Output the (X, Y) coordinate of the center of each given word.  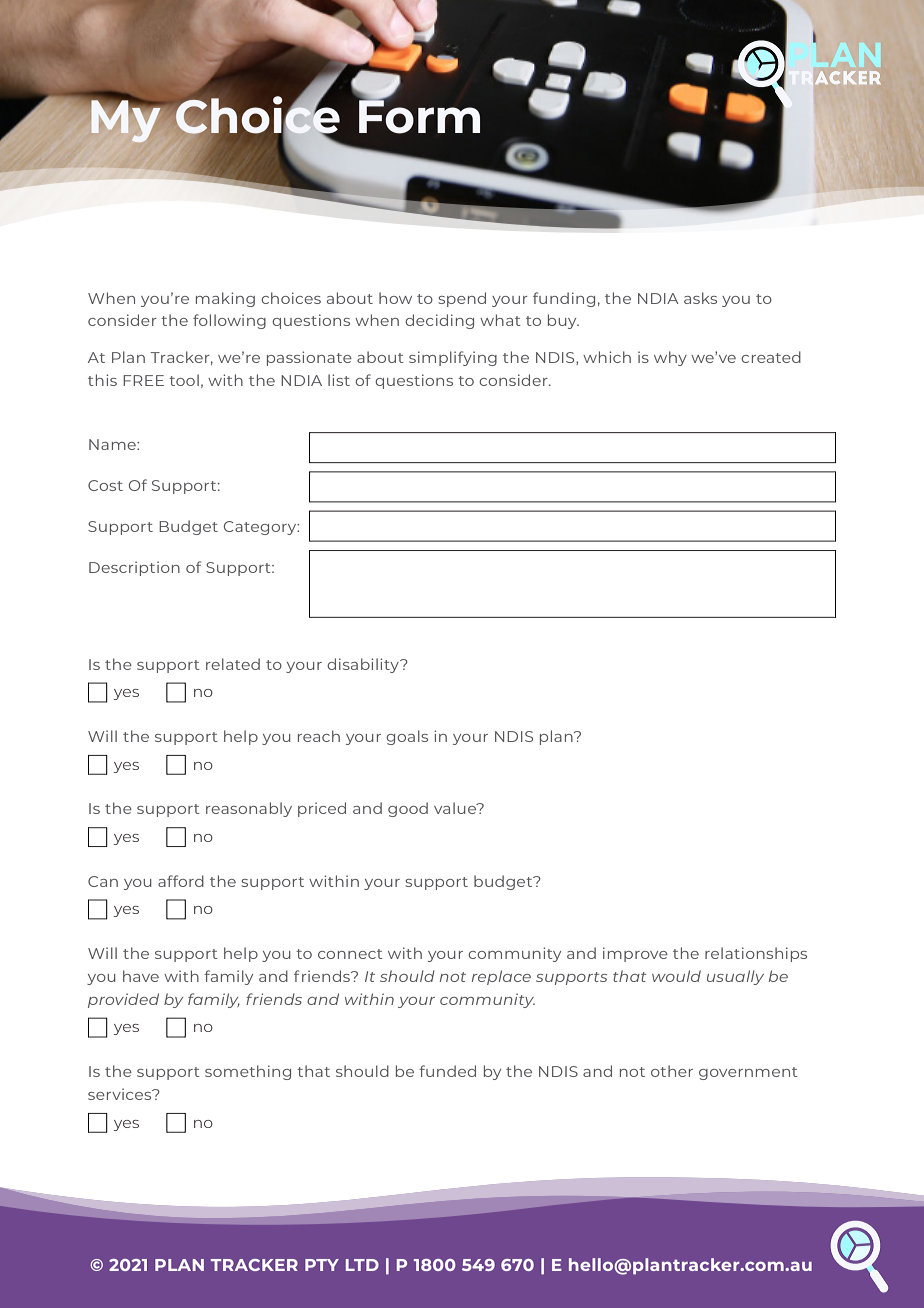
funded (447, 1071)
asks (700, 298)
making (225, 299)
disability (364, 665)
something (248, 1072)
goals (407, 737)
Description (134, 568)
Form (419, 116)
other (672, 1071)
